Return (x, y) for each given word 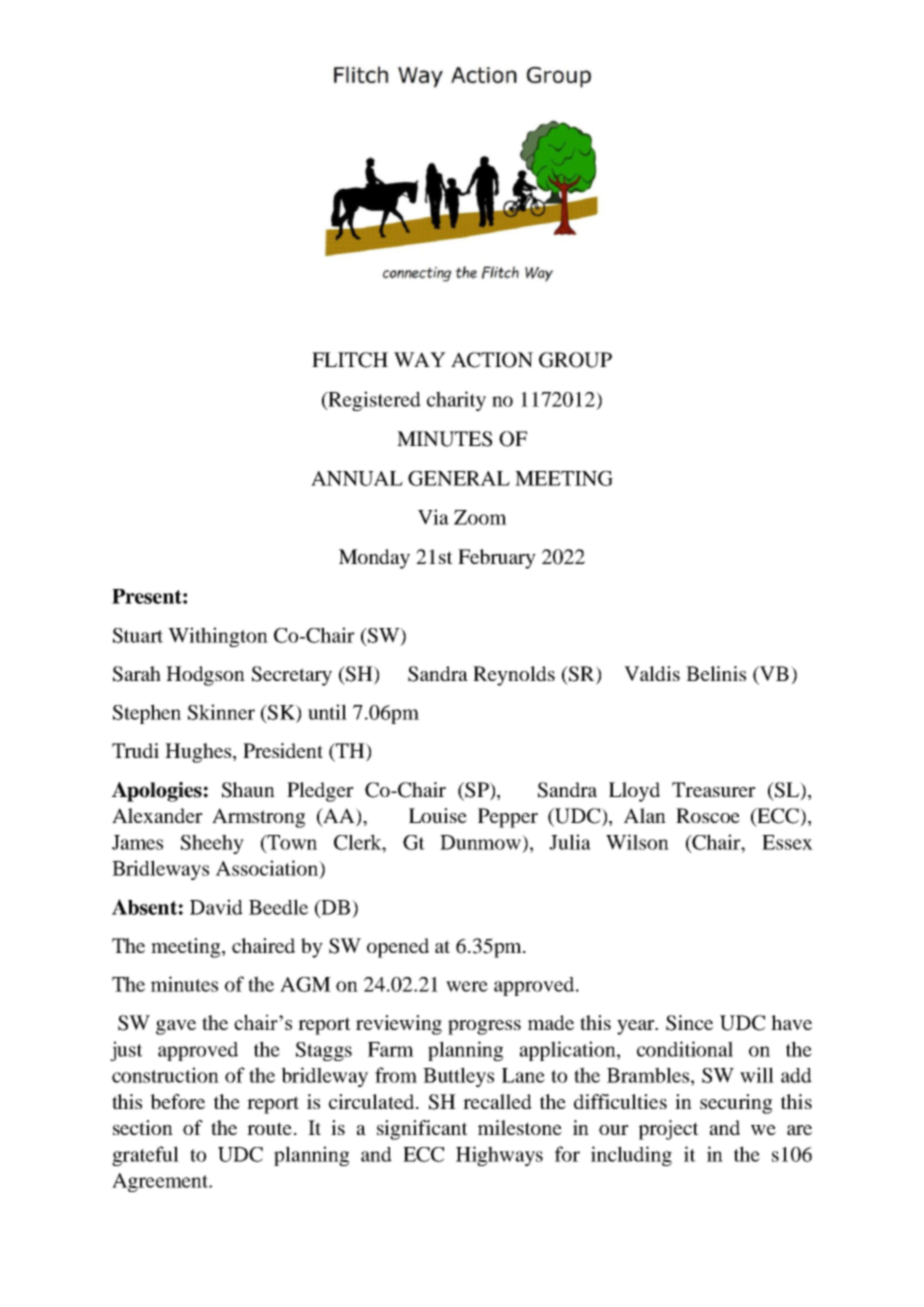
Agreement (161, 1182)
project (668, 1130)
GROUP (575, 360)
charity (456, 401)
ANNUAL (357, 478)
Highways (499, 1156)
